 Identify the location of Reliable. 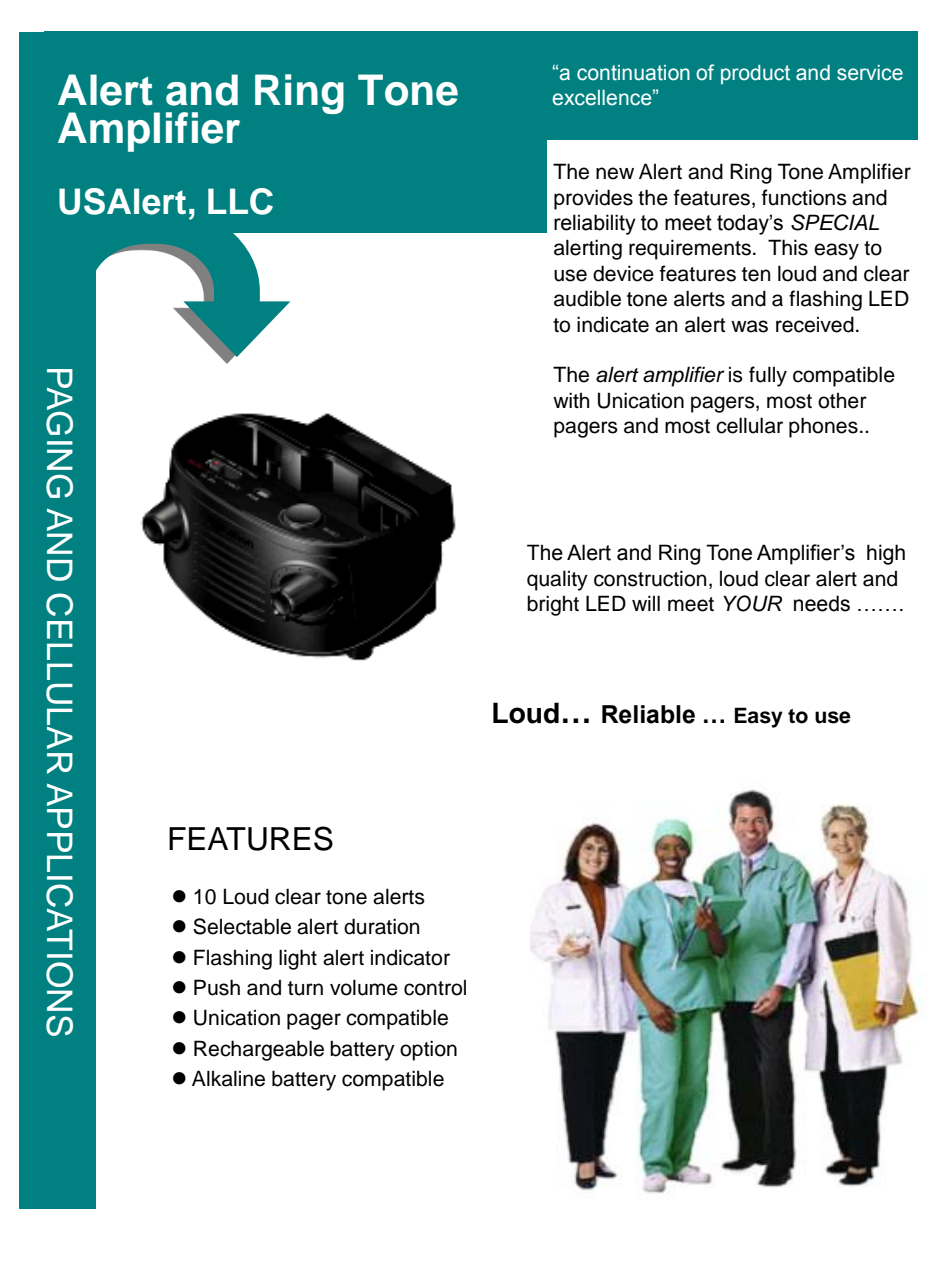
(648, 714).
